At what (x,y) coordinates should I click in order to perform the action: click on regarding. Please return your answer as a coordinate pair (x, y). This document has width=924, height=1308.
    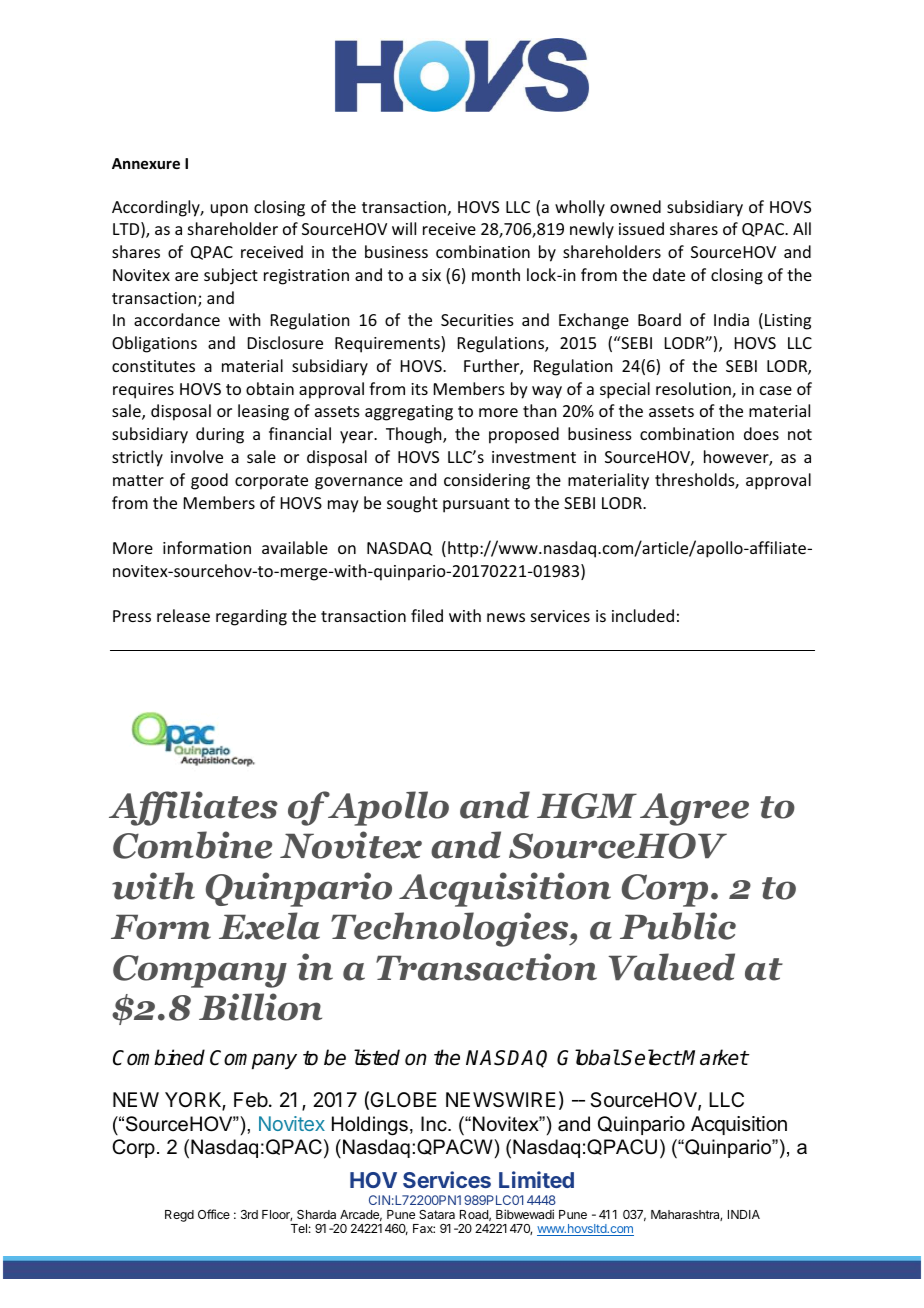
    Looking at the image, I should click on (251, 617).
